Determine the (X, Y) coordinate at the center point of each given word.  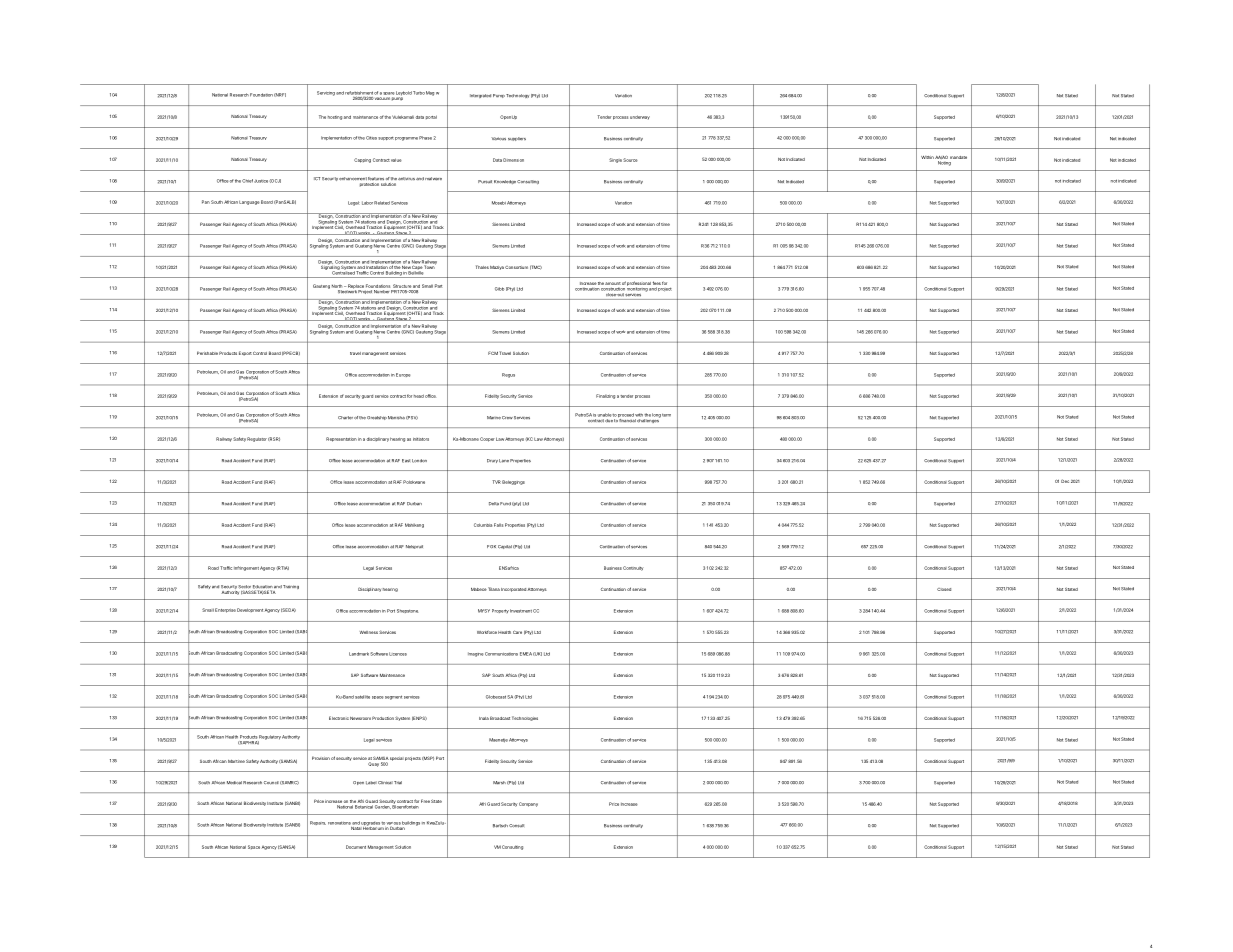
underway (640, 117)
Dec (1065, 481)
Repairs (318, 823)
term (666, 415)
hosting (335, 118)
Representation (341, 439)
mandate (958, 157)
